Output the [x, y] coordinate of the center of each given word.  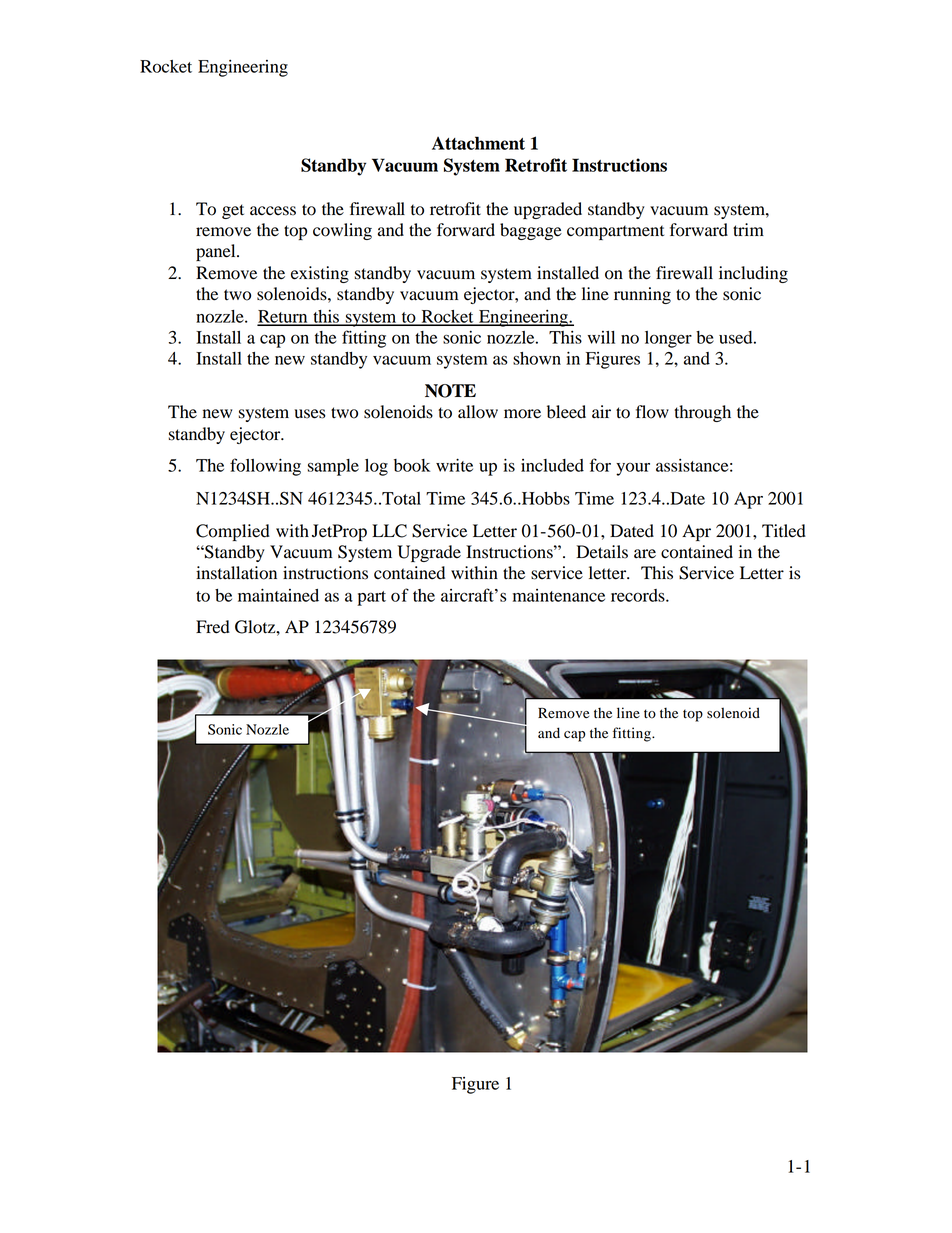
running [642, 295]
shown [537, 358]
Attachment [478, 143]
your [633, 469]
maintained [278, 595]
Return [283, 317]
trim [748, 229]
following [265, 467]
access [273, 211]
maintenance [559, 595]
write [454, 465]
